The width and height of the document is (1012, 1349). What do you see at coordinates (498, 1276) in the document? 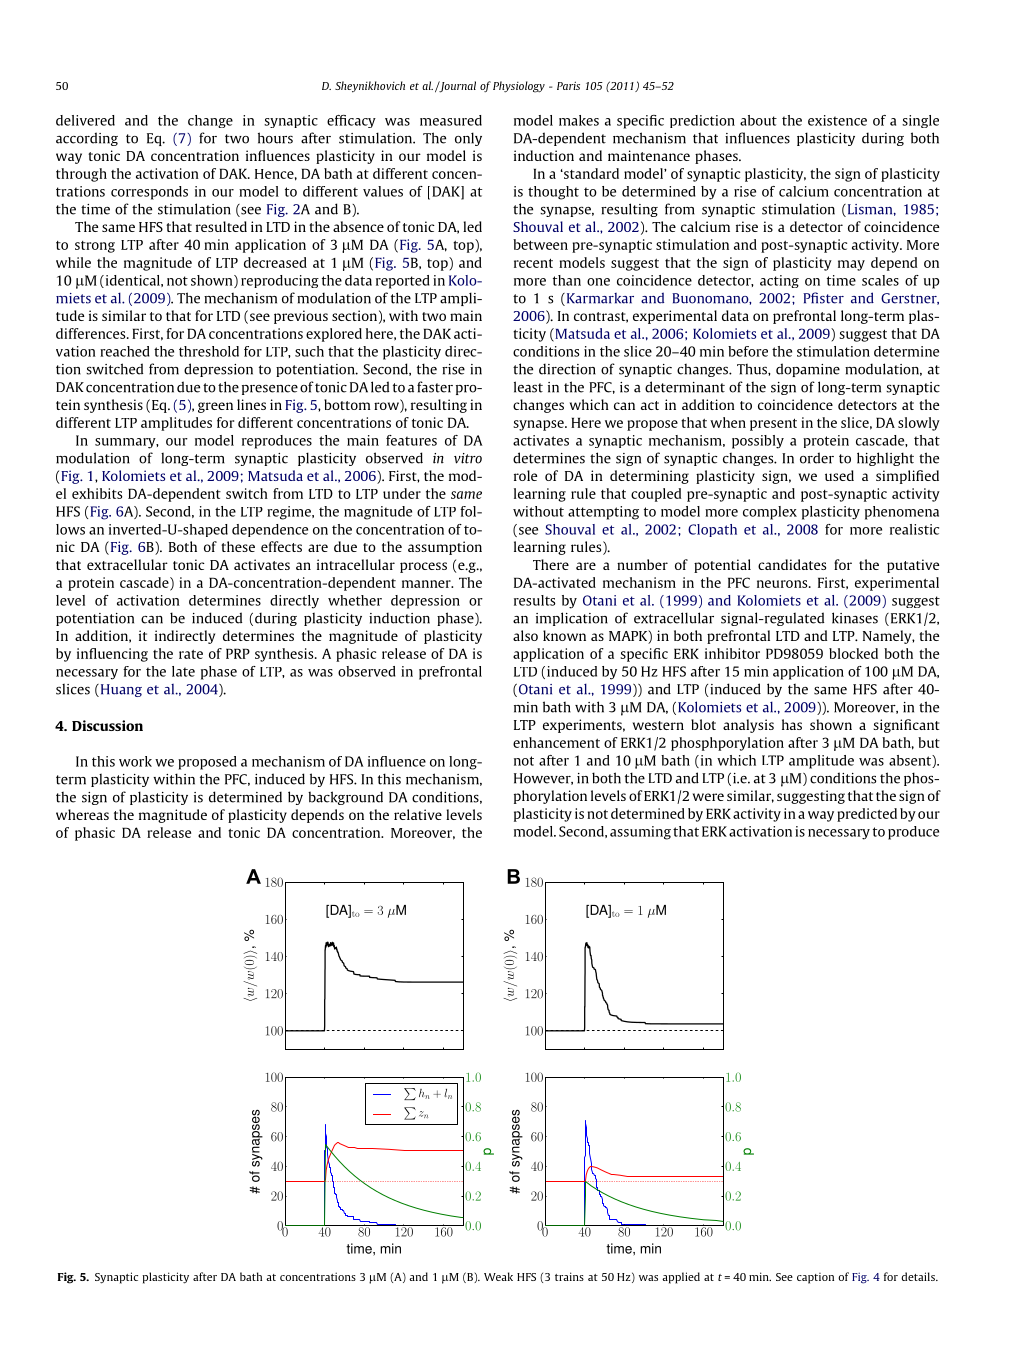
I see `Weak` at bounding box center [498, 1276].
